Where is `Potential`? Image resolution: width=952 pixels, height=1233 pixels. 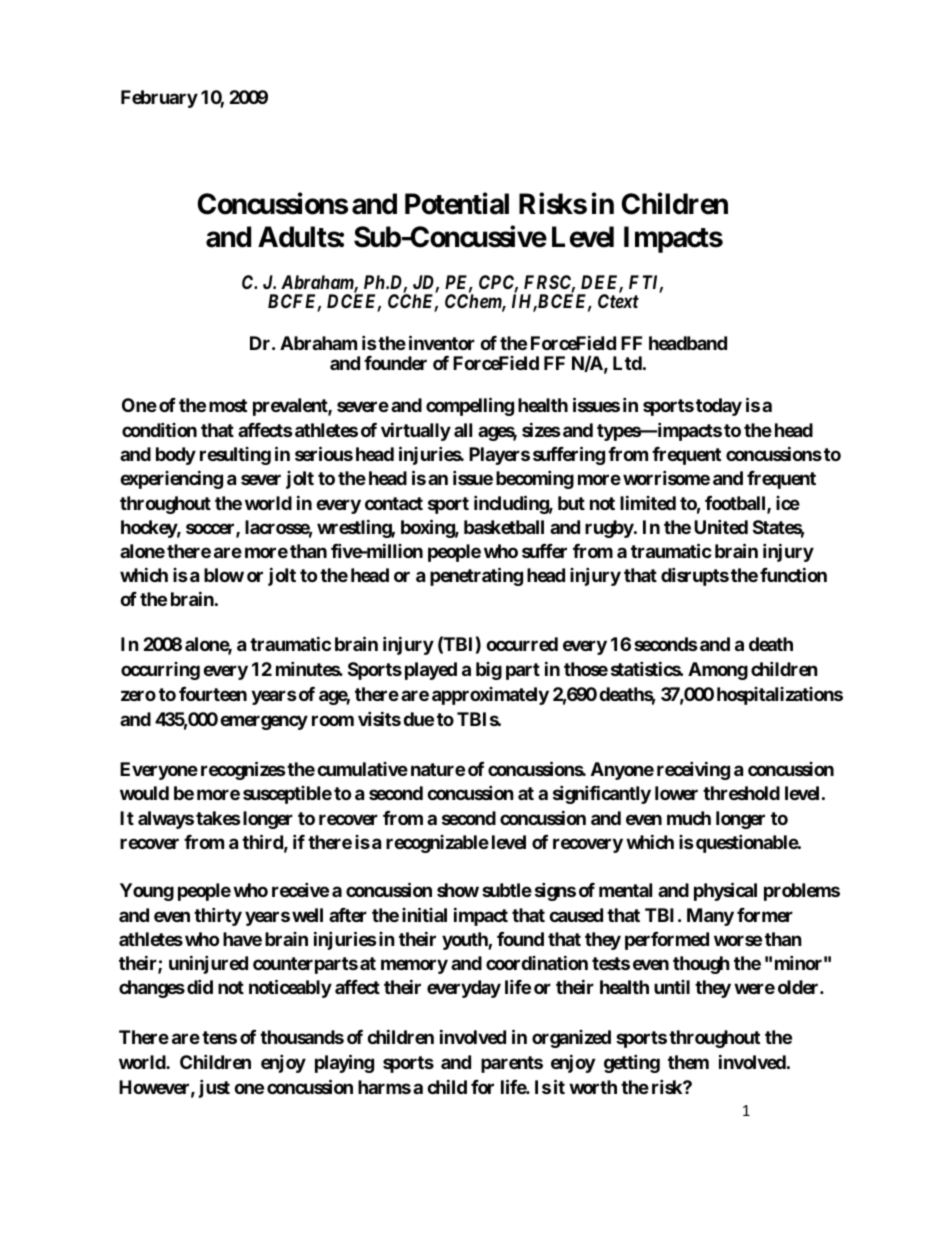
Potential is located at coordinates (457, 204).
